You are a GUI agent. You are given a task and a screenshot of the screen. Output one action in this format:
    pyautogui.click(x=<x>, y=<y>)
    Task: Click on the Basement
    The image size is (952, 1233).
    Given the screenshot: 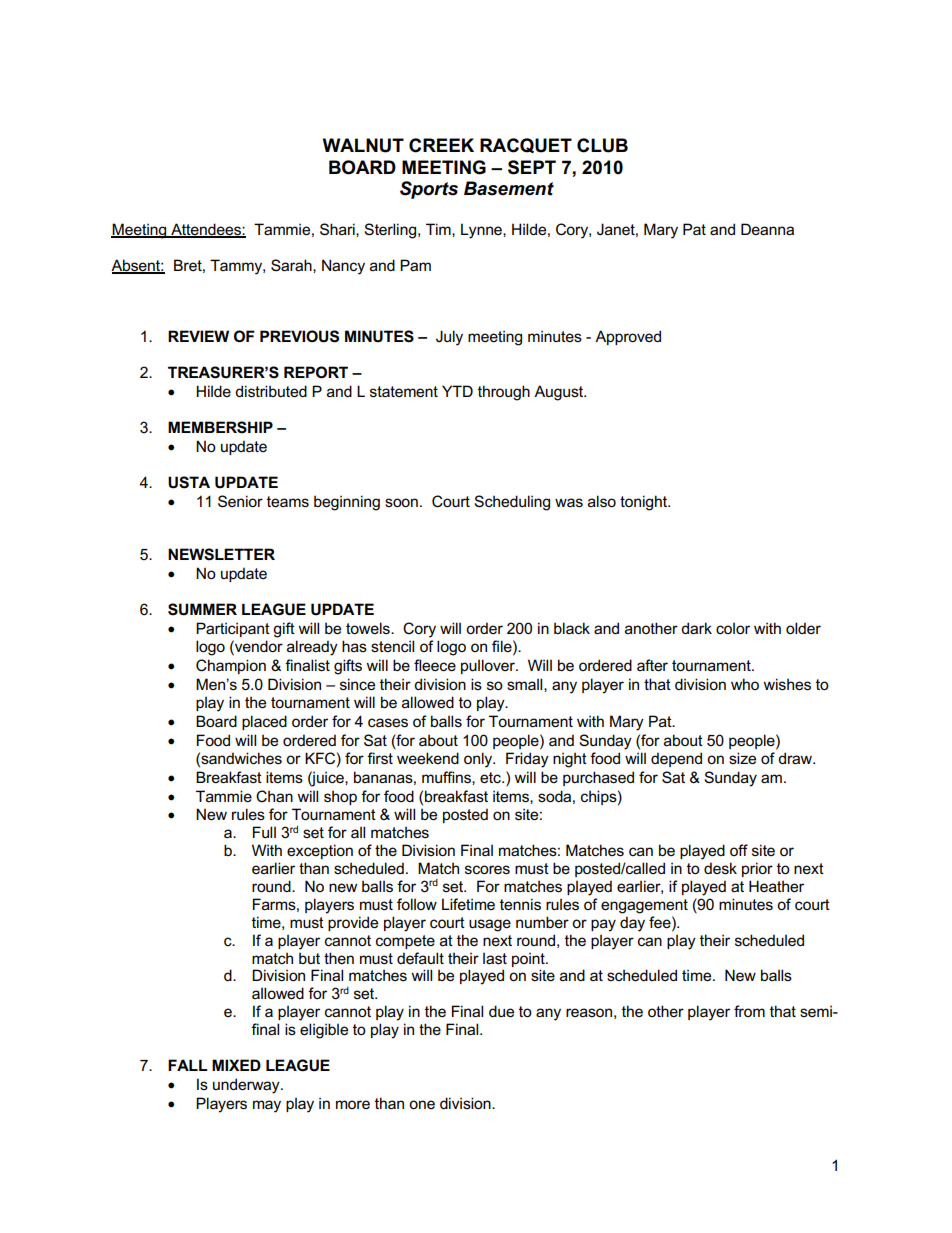 What is the action you would take?
    pyautogui.click(x=509, y=188)
